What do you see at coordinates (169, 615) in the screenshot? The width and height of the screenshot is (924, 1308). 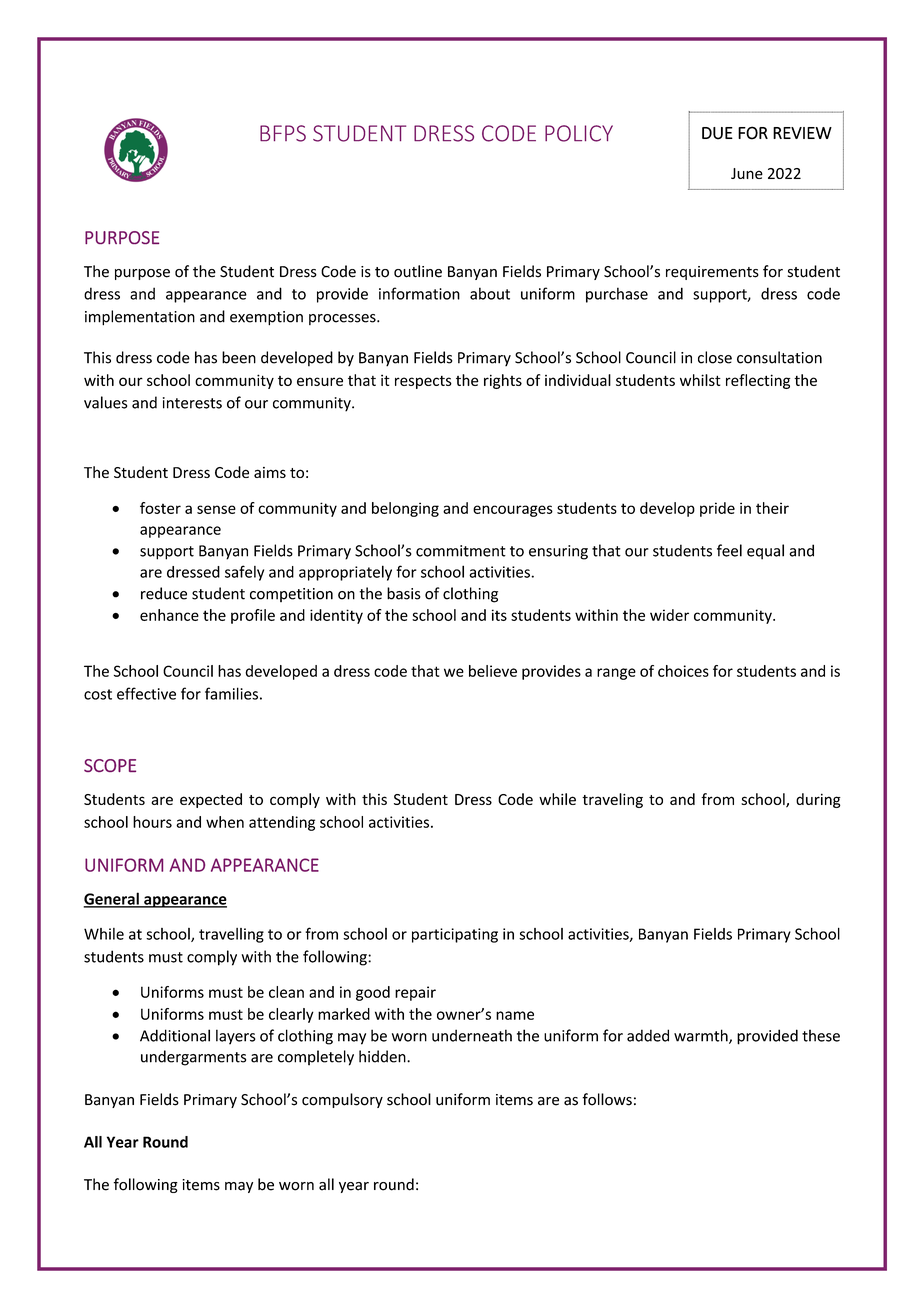 I see `enhance` at bounding box center [169, 615].
